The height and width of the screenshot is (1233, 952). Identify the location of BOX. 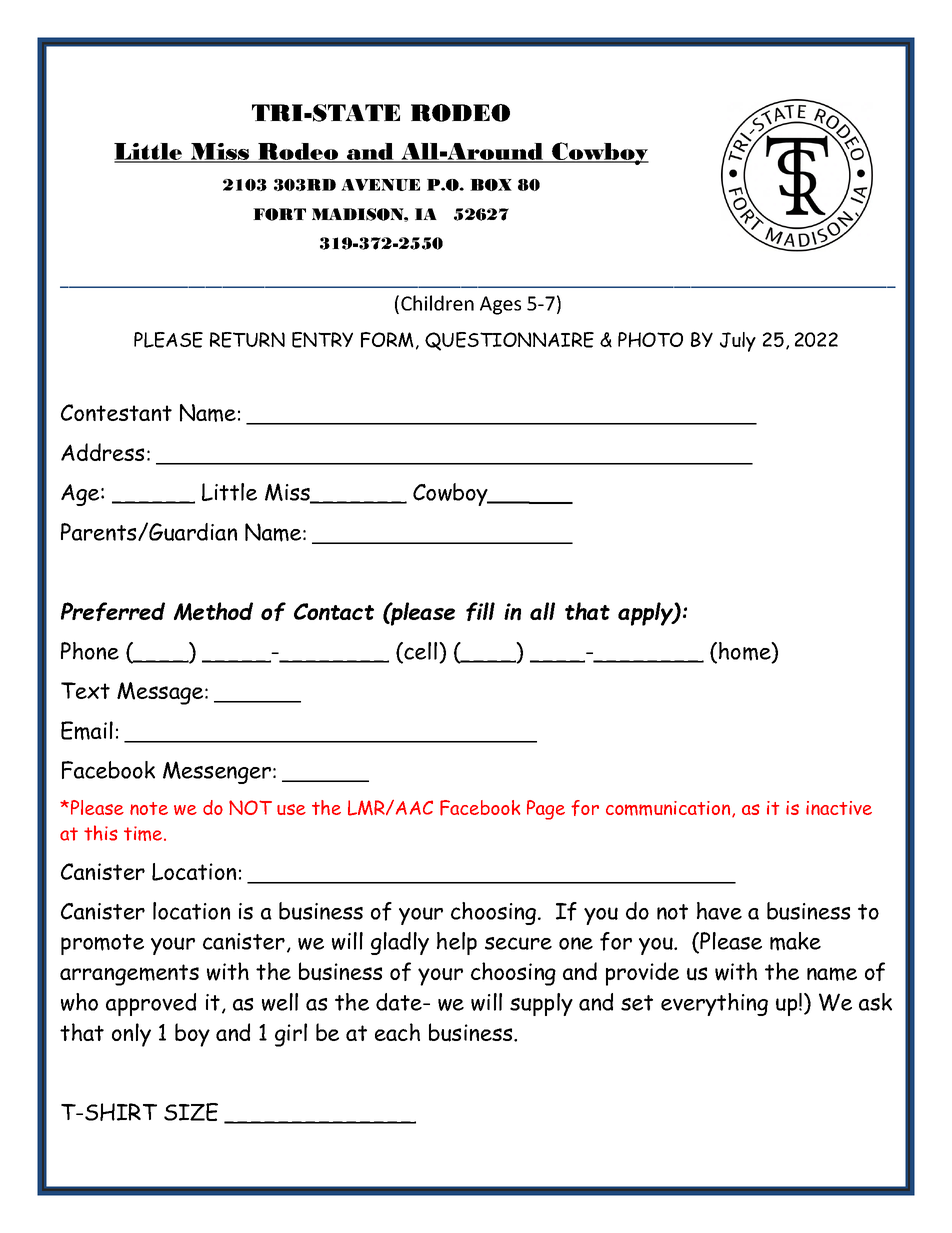
(491, 185).
